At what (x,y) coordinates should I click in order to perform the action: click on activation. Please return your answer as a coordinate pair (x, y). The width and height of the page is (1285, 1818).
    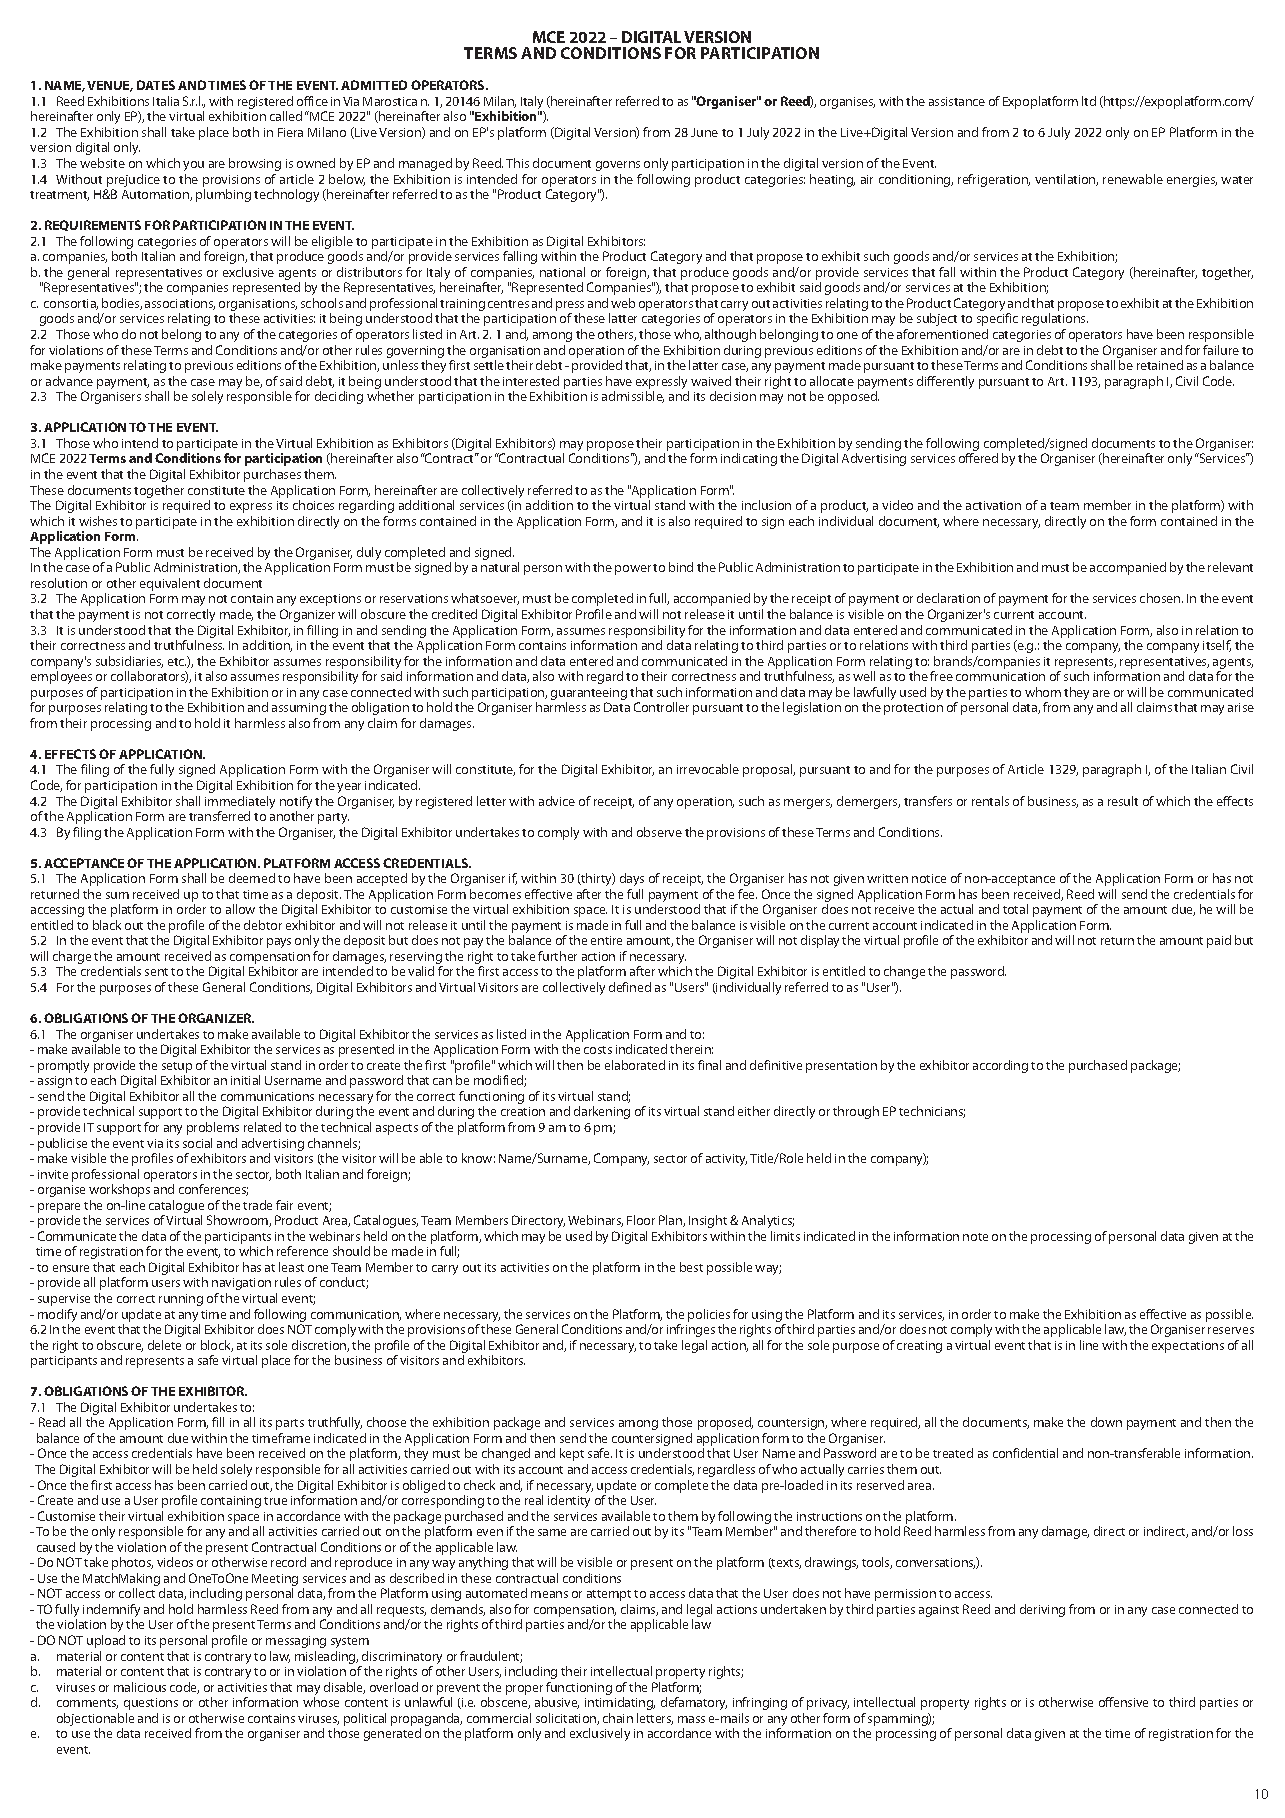
    Looking at the image, I should click on (993, 505).
